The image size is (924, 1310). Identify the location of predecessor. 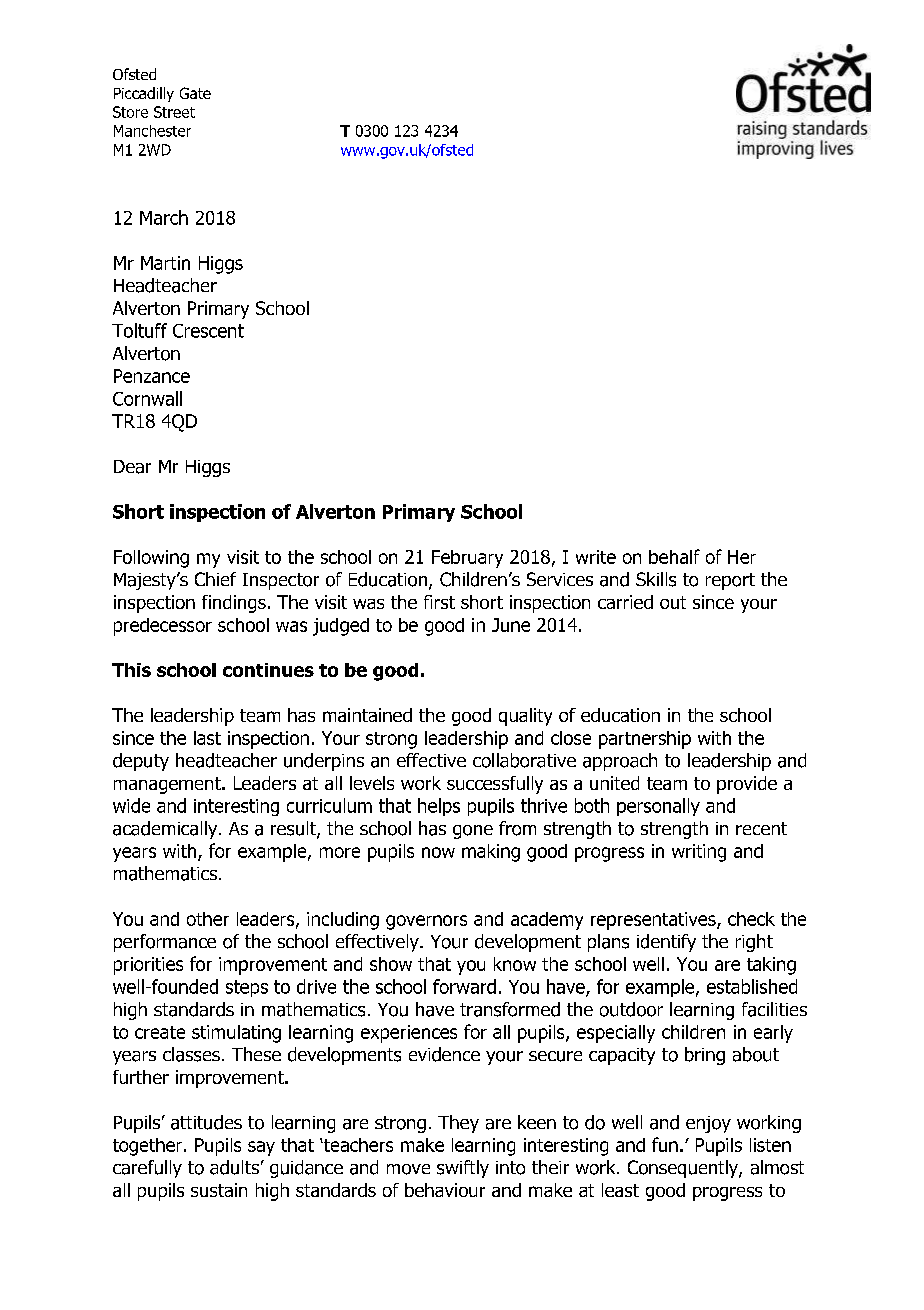
(163, 627).
